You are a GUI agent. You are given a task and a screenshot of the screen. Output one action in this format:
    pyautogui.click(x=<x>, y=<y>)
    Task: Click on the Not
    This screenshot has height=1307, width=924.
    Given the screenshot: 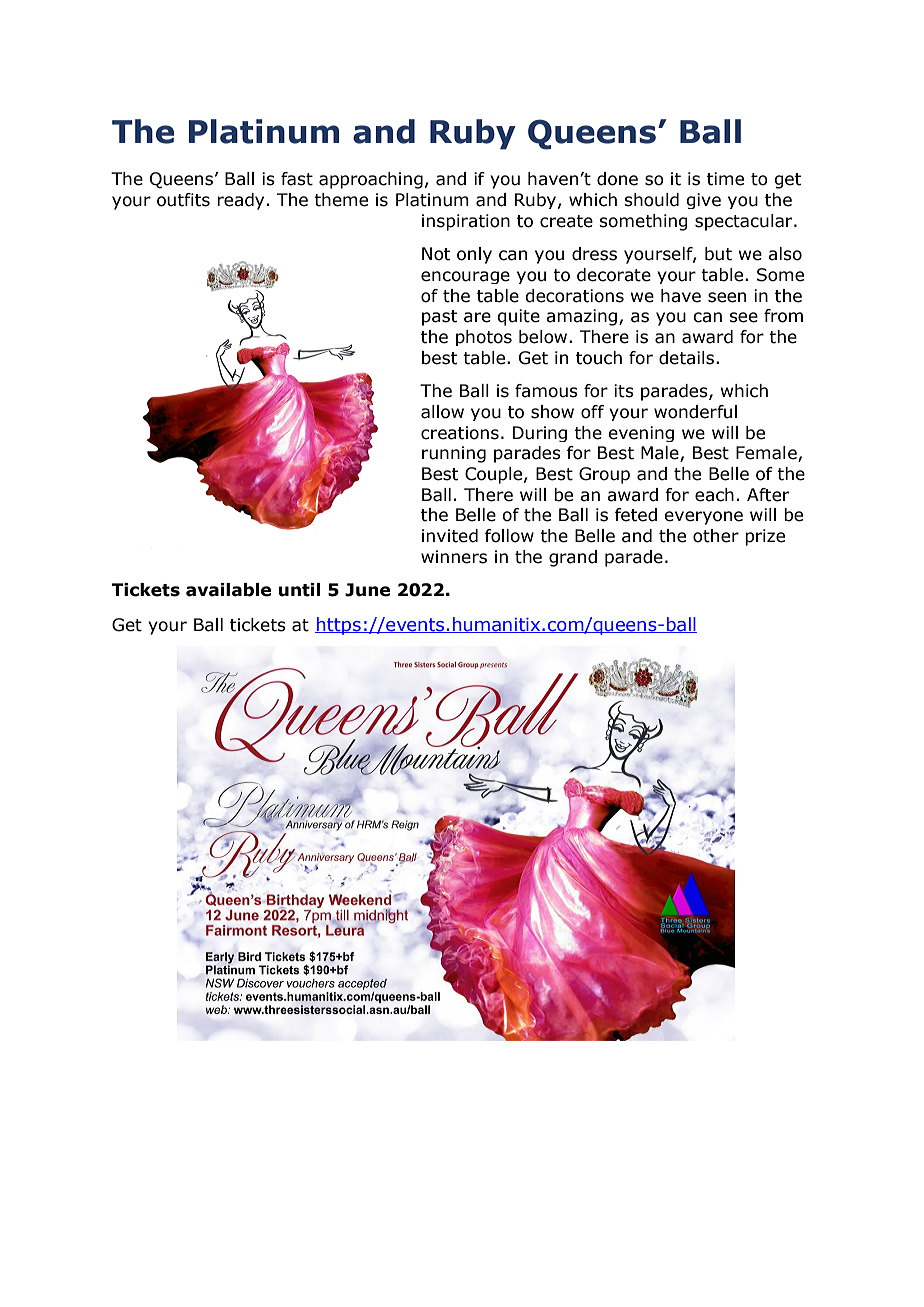 What is the action you would take?
    pyautogui.click(x=436, y=254)
